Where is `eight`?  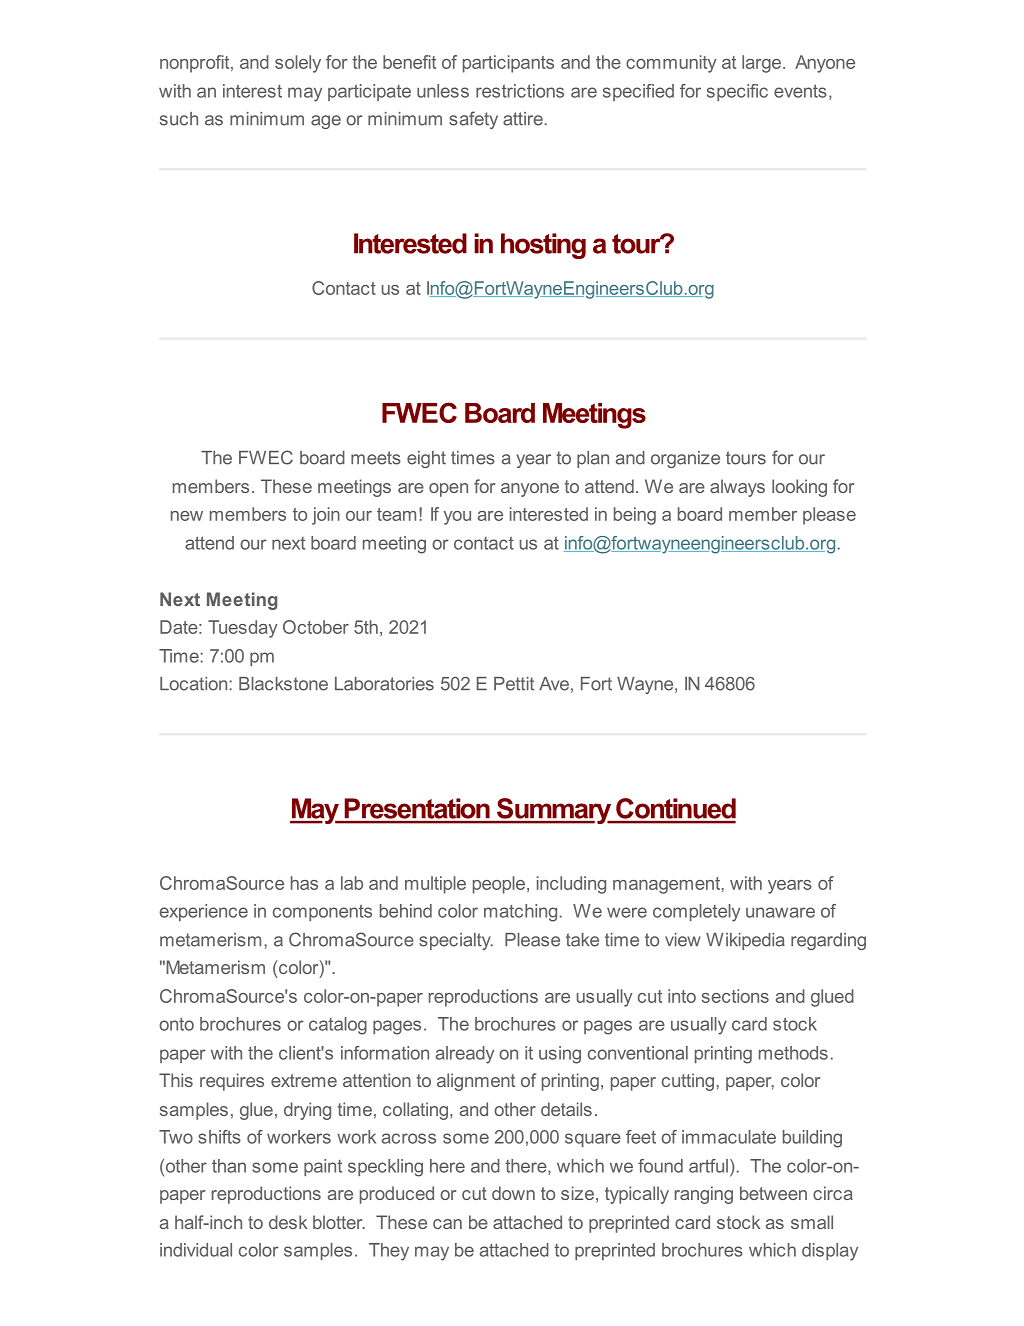 eight is located at coordinates (426, 459).
